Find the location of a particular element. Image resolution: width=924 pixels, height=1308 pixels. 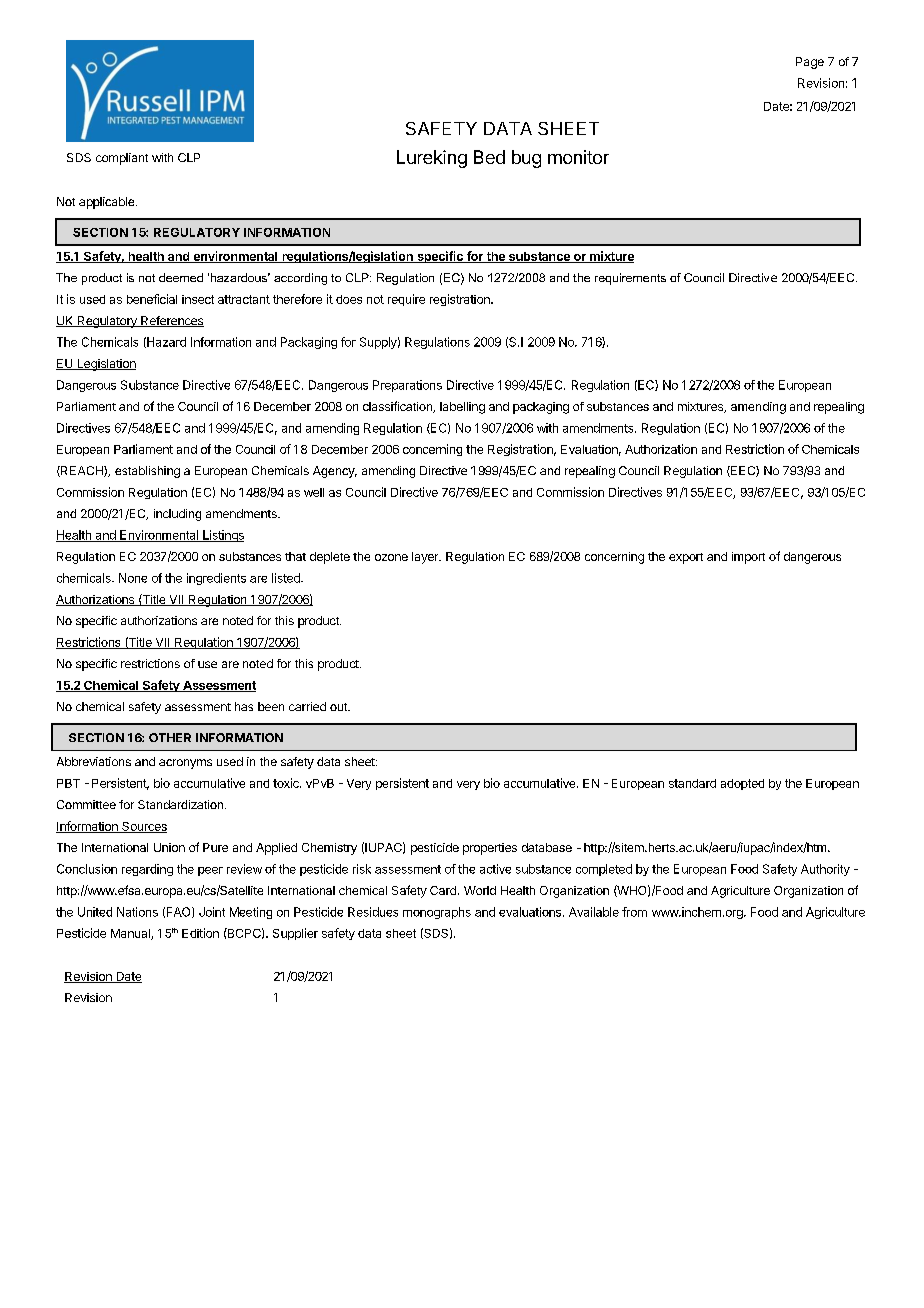

Page is located at coordinates (810, 63).
